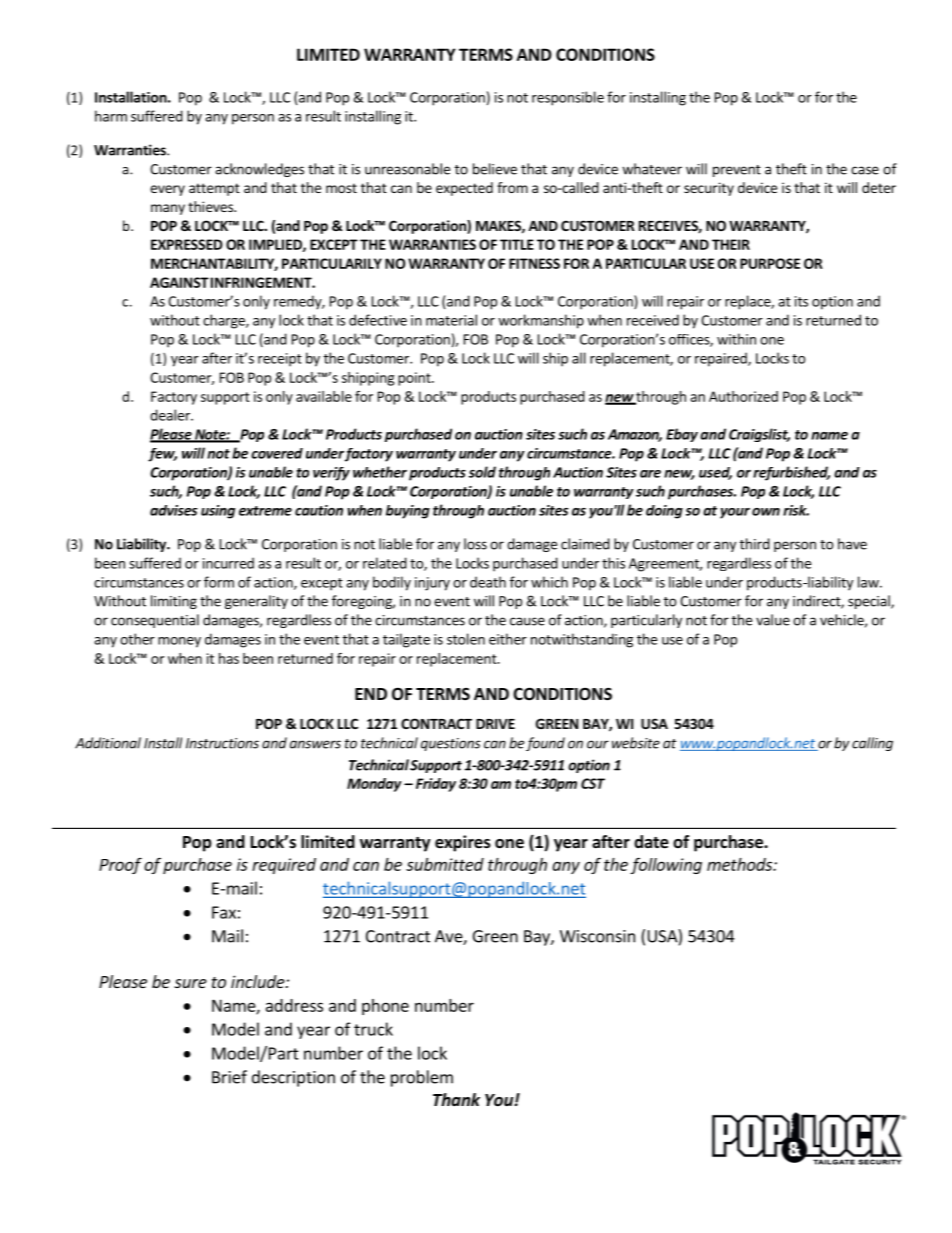  I want to click on Brief, so click(229, 1077).
